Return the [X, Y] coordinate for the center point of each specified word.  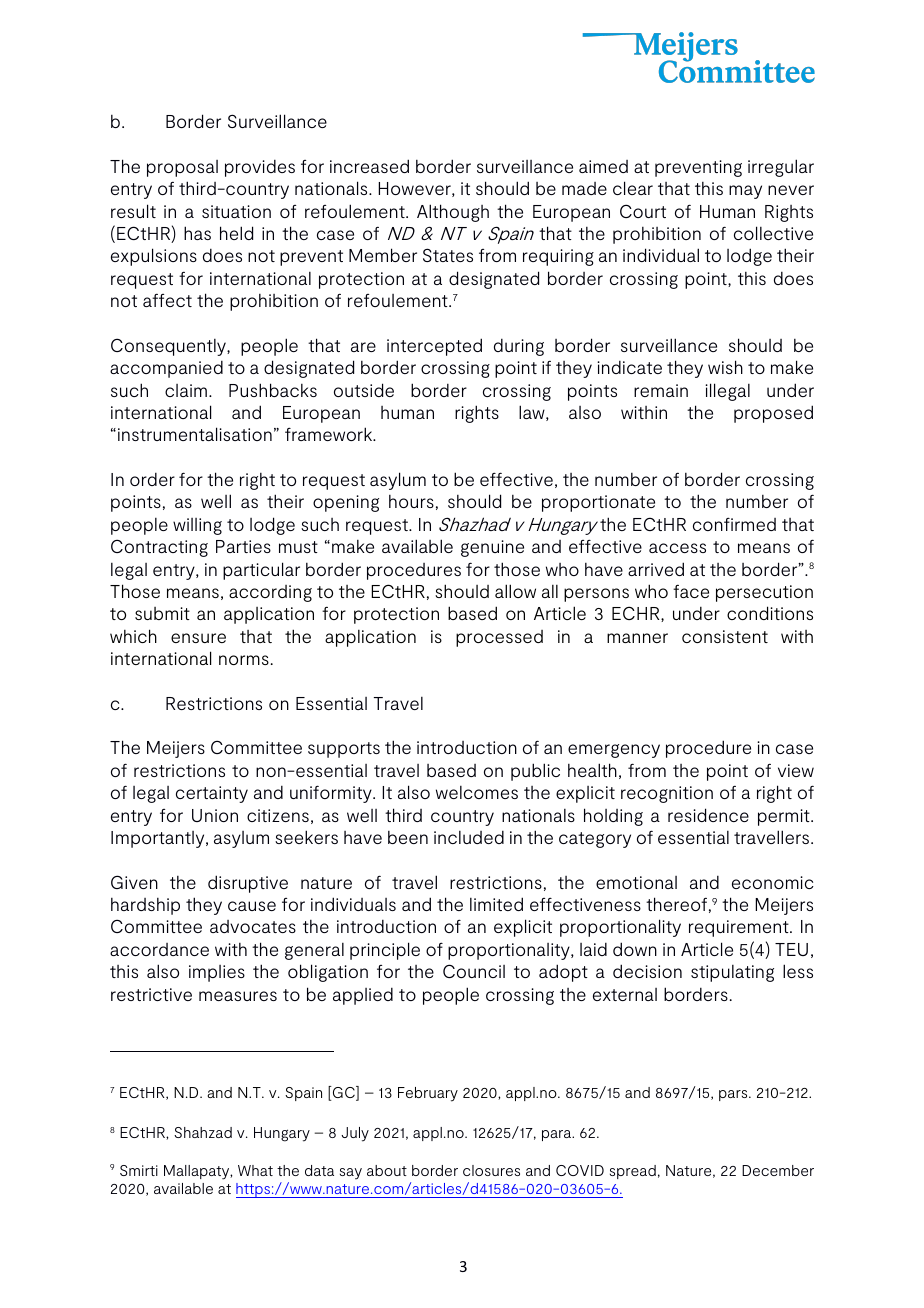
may [745, 192]
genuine [492, 548]
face [691, 591]
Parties [243, 546]
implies [217, 973]
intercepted [434, 347]
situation [236, 211]
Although [453, 213]
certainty [212, 794]
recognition [667, 794]
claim [186, 390]
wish [725, 367]
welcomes [477, 792]
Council [474, 971]
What [255, 1170]
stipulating [732, 973]
